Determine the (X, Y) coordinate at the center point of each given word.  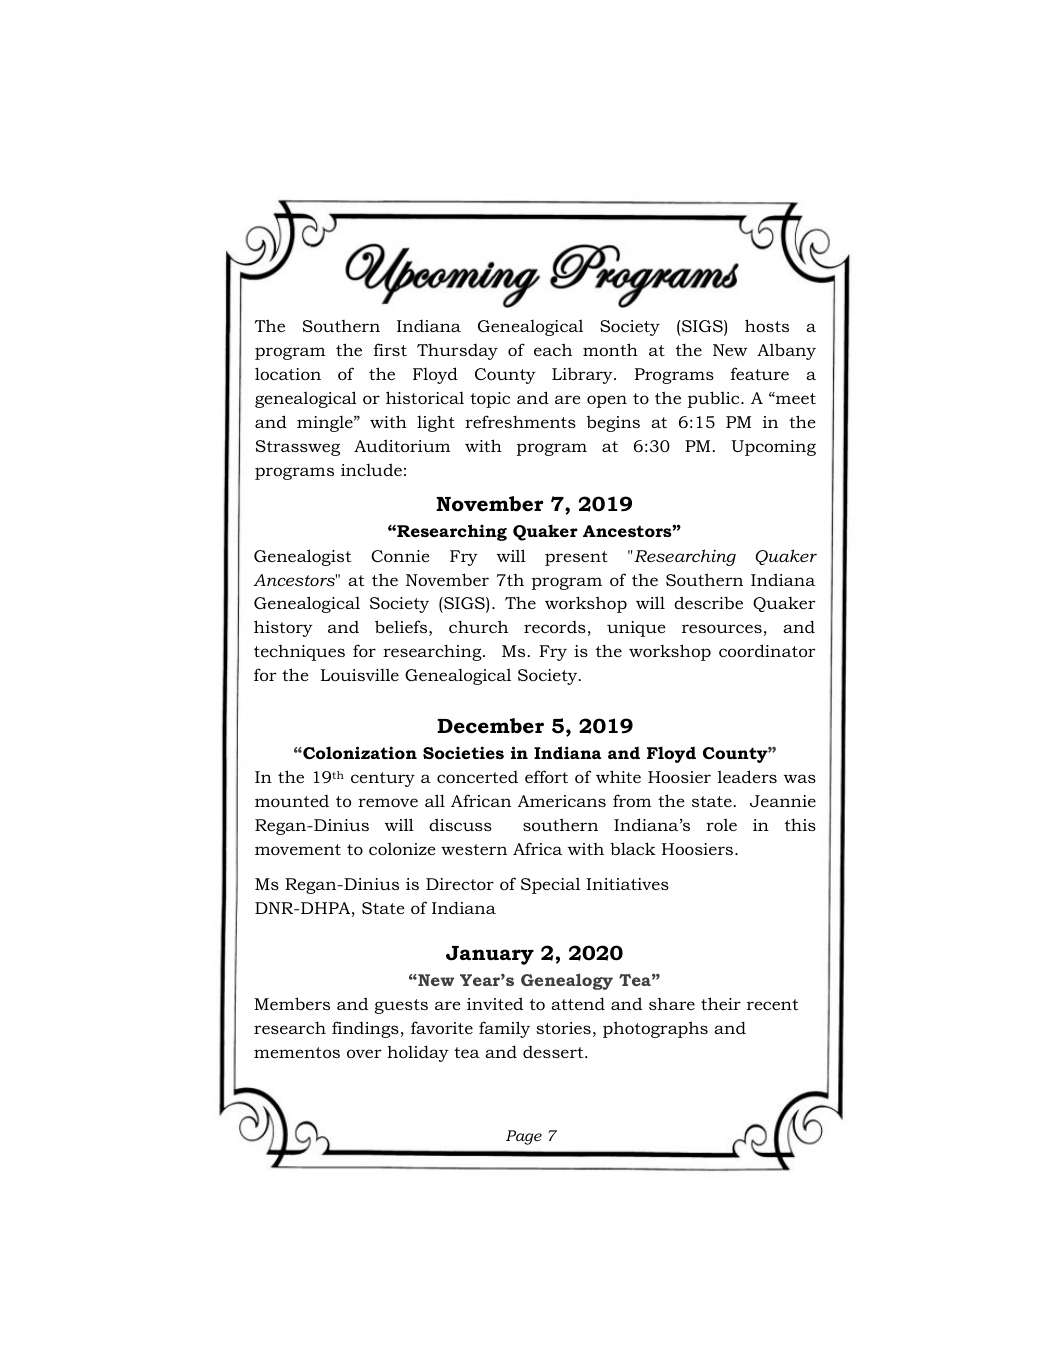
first (390, 349)
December (490, 726)
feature (760, 373)
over (364, 1053)
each (553, 349)
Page (524, 1137)
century (383, 779)
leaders (747, 776)
